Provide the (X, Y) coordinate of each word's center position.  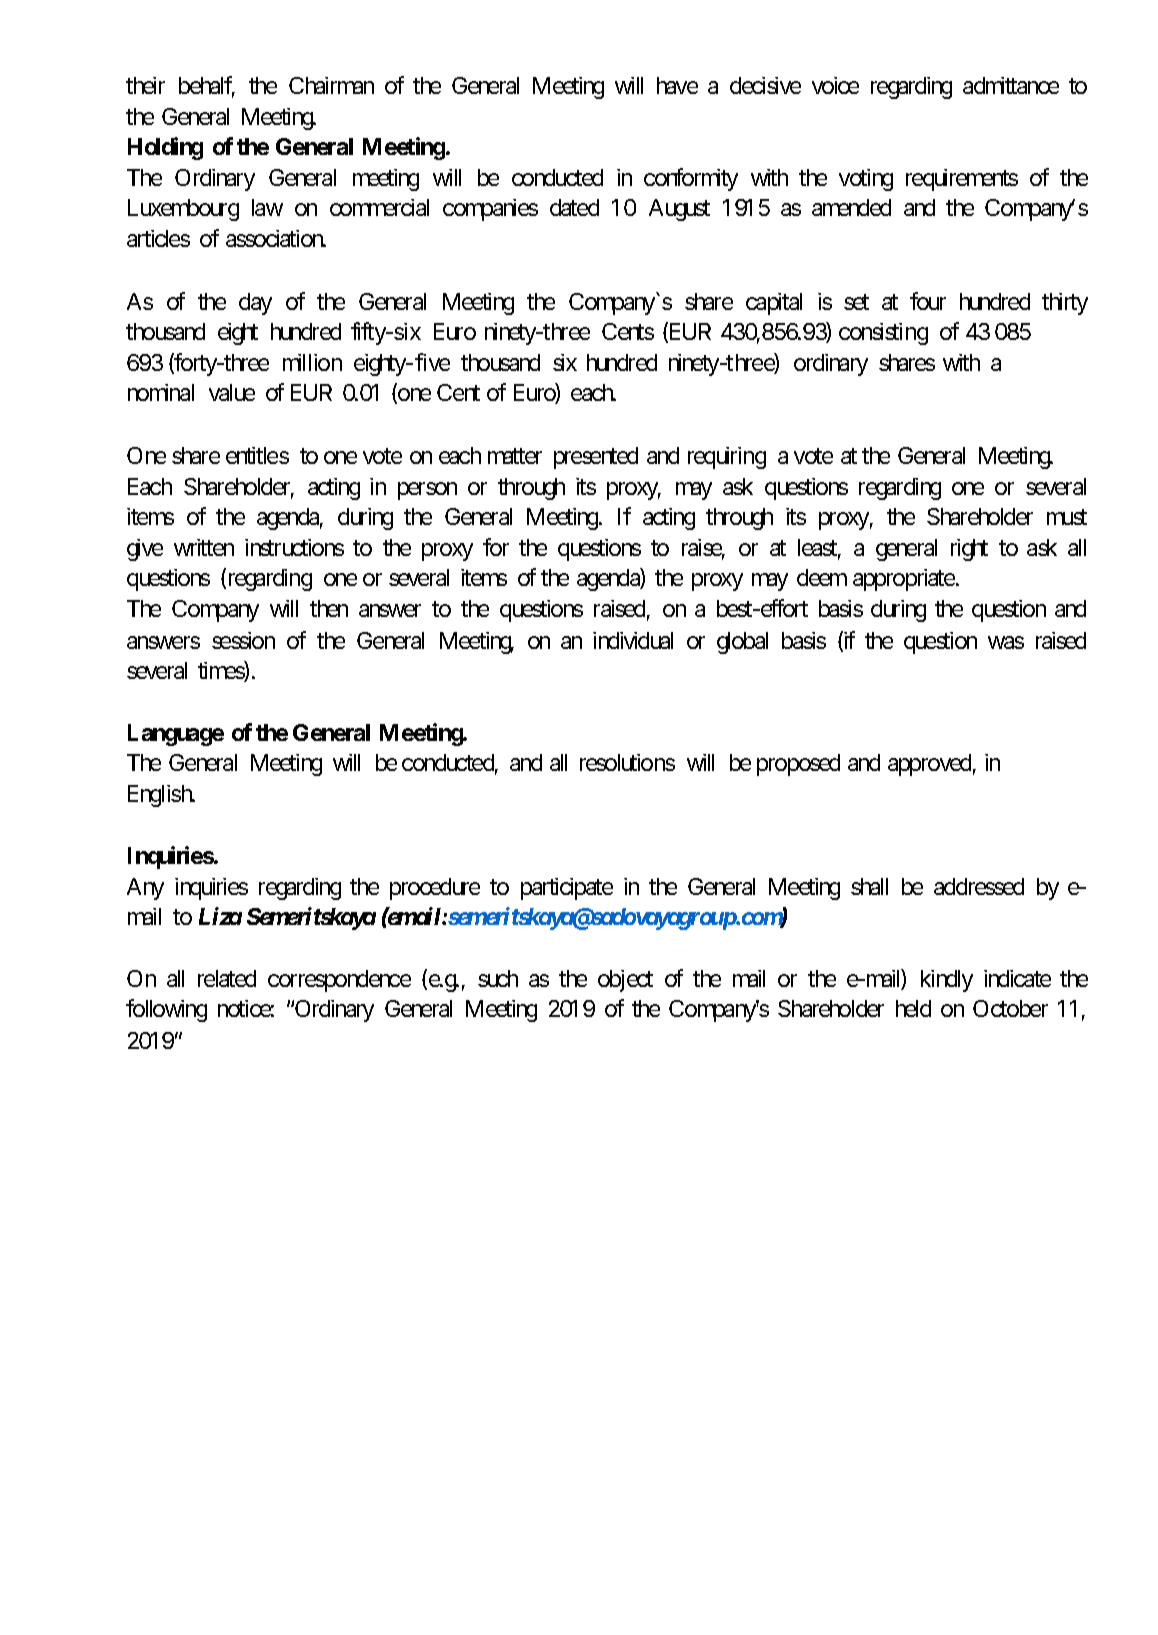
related (227, 978)
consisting (883, 334)
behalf (207, 86)
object (625, 981)
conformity (691, 179)
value (232, 392)
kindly (947, 981)
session (243, 640)
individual (633, 640)
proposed (798, 765)
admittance (1011, 85)
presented (596, 458)
